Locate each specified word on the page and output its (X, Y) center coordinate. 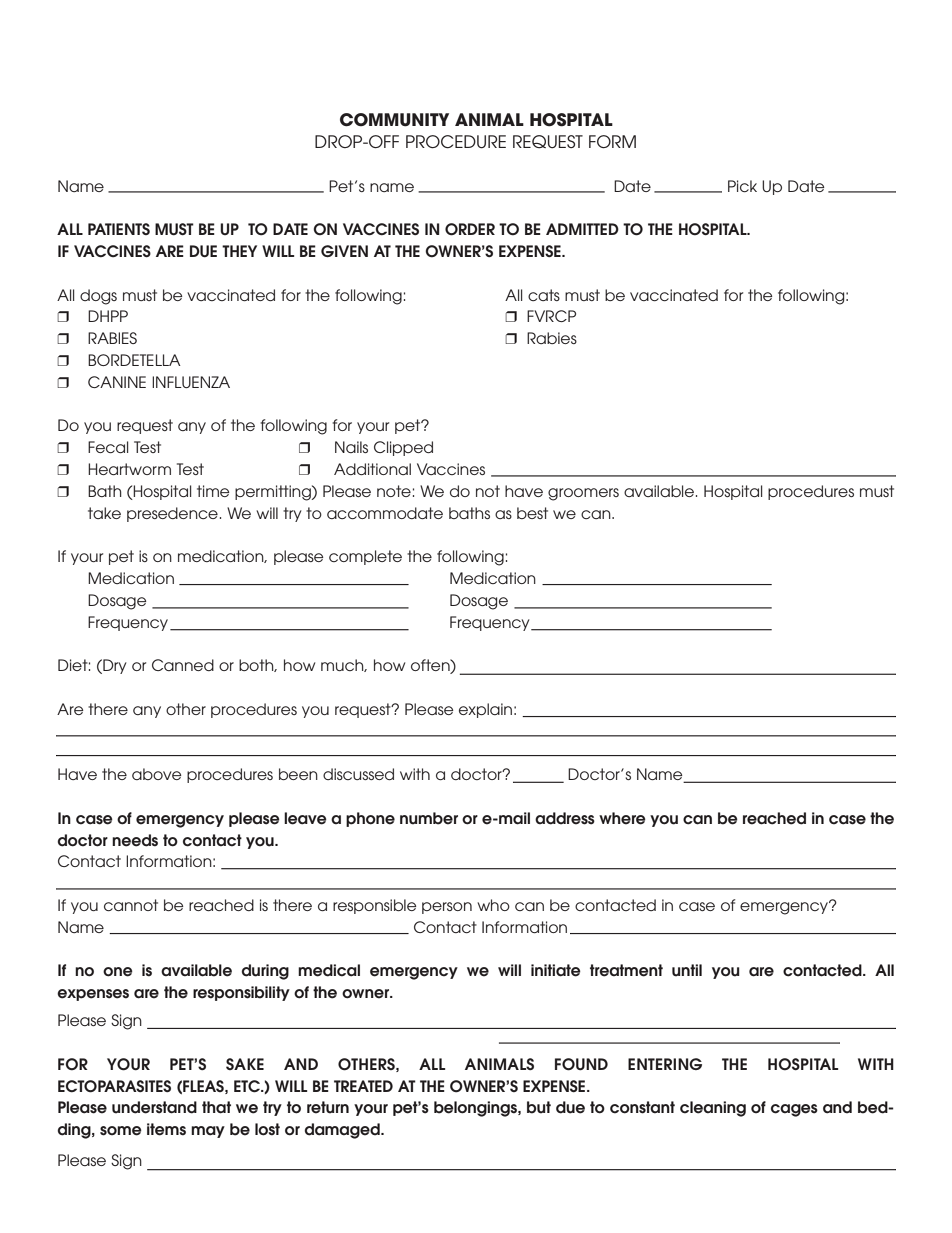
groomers (583, 494)
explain (485, 710)
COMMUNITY (394, 120)
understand (154, 1107)
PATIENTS (119, 229)
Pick (742, 186)
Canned (183, 665)
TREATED (363, 1086)
